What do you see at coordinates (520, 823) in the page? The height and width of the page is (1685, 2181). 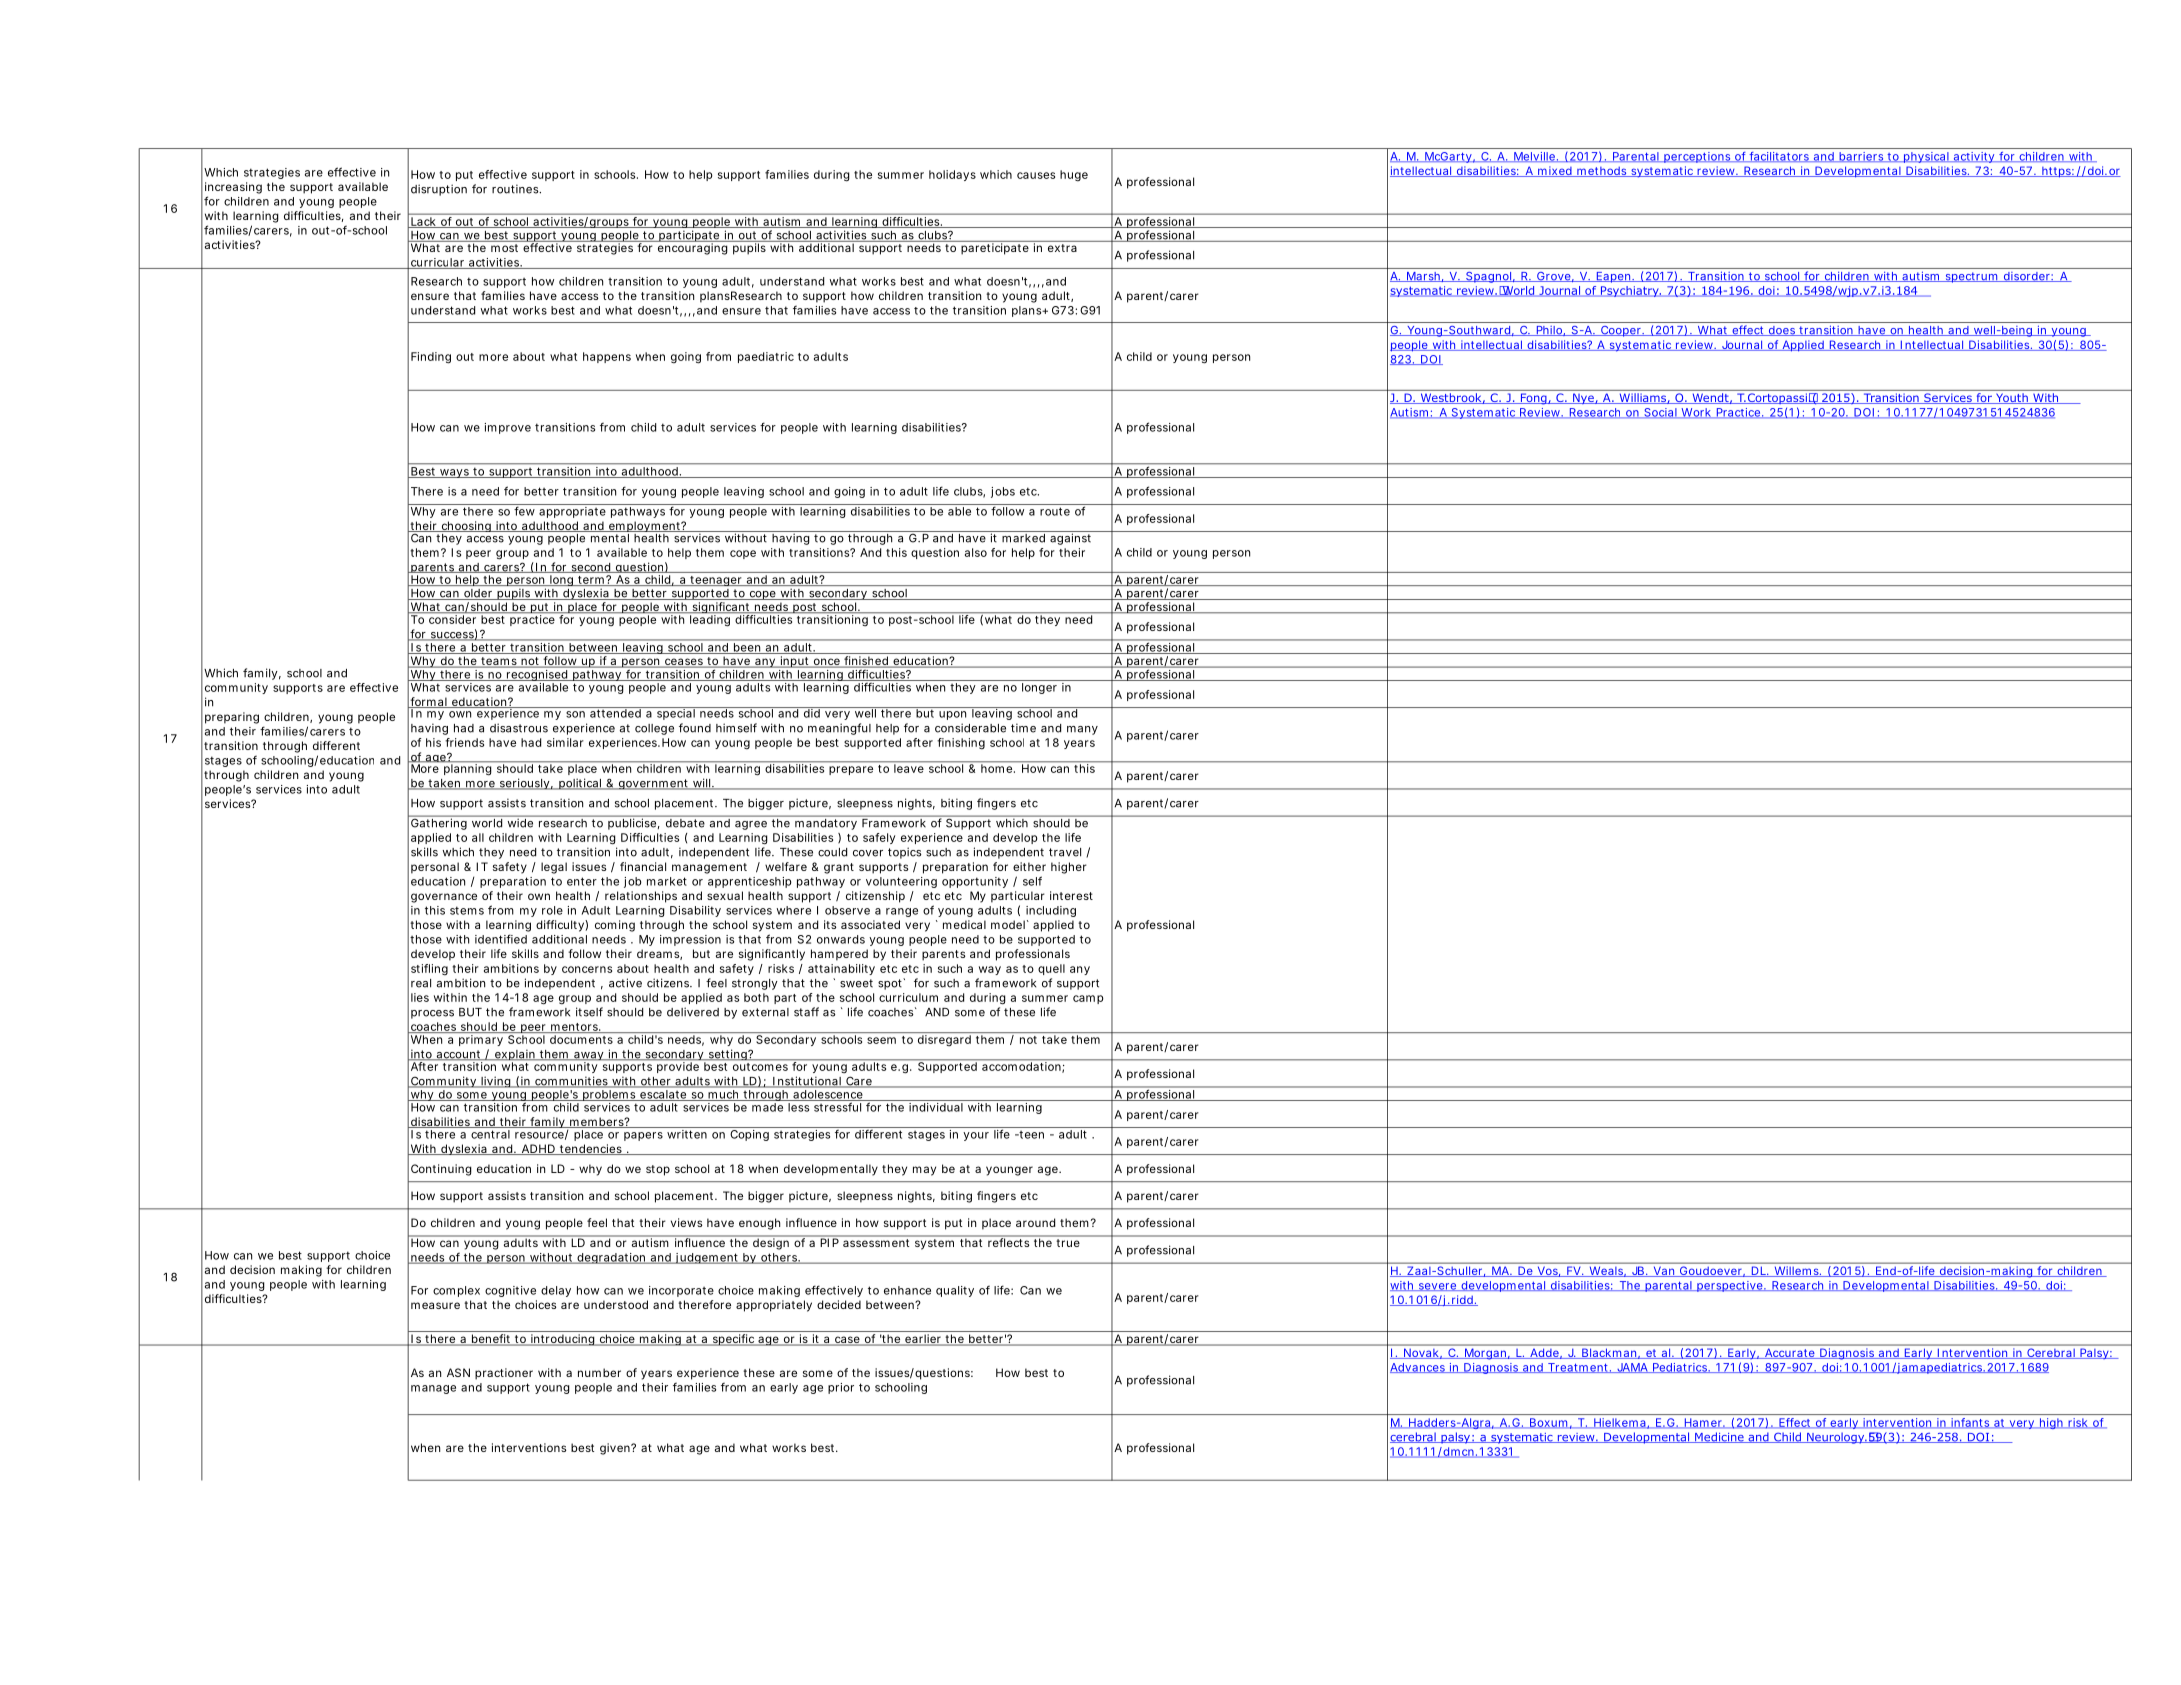 I see `wide` at bounding box center [520, 823].
